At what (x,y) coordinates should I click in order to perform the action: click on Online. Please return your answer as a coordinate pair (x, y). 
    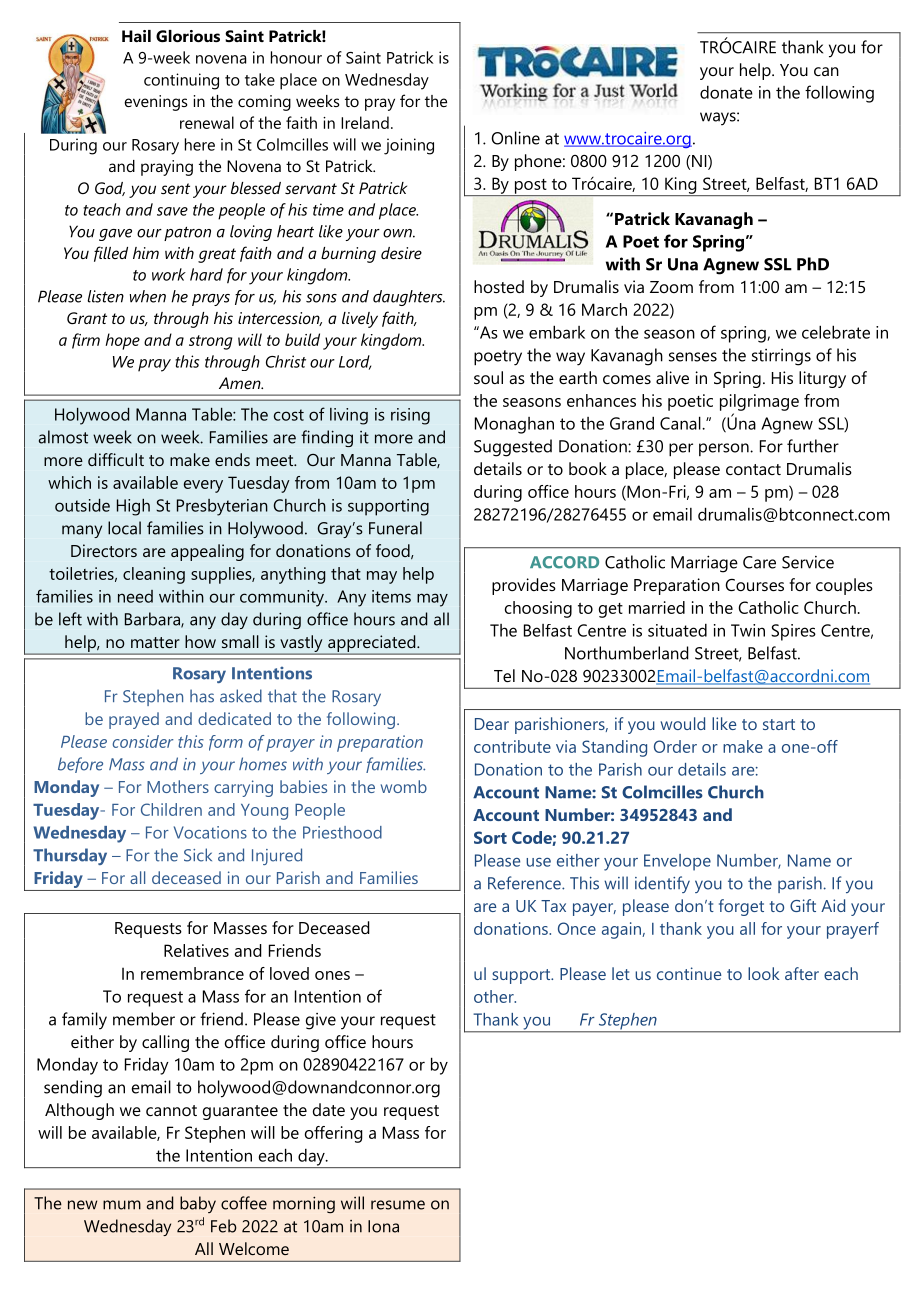
    Looking at the image, I should click on (515, 138).
